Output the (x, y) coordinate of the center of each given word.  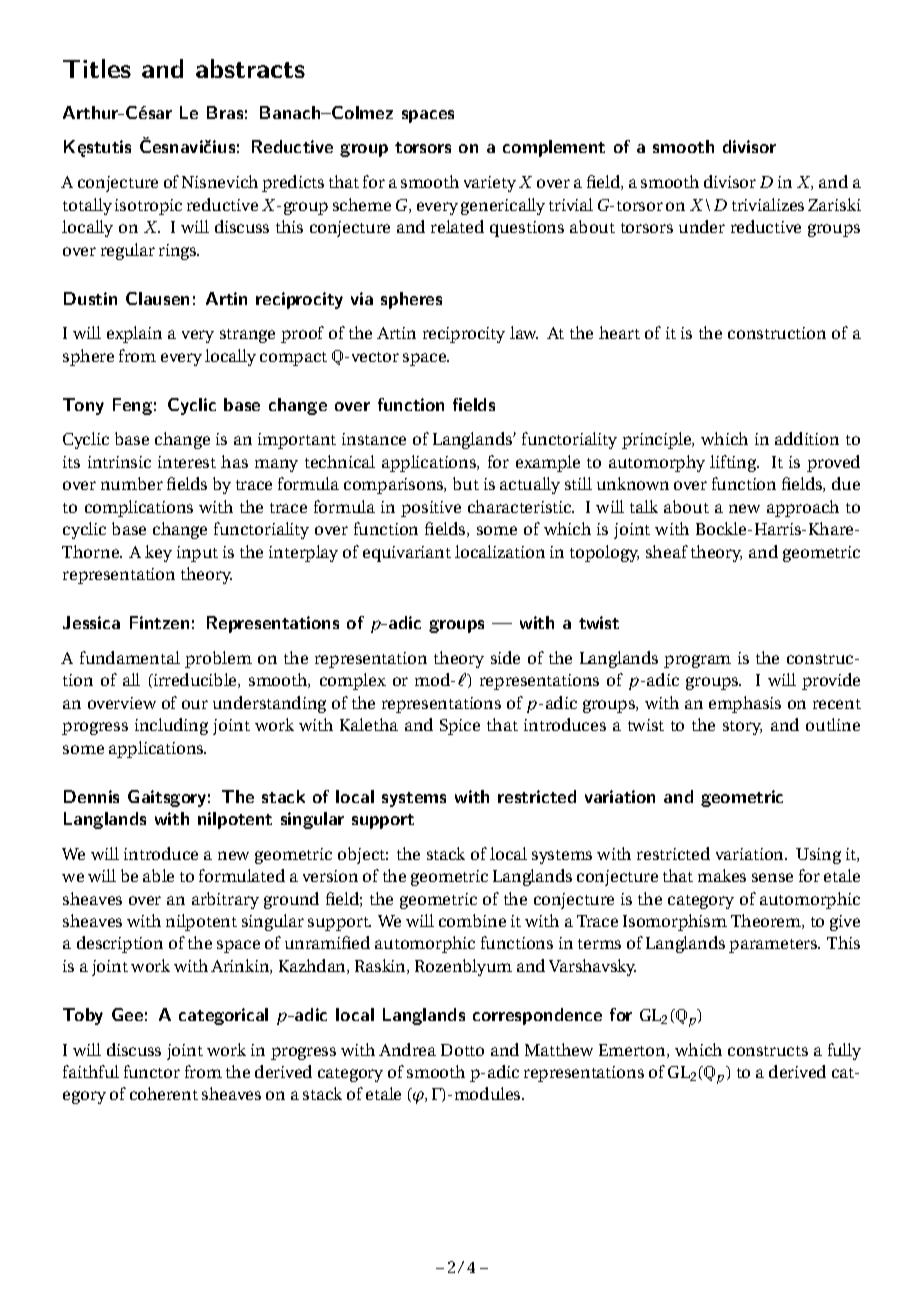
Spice (460, 727)
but (466, 483)
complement (554, 148)
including (171, 726)
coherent (164, 1093)
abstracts (250, 68)
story (742, 728)
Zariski (834, 204)
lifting (734, 463)
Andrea (407, 1049)
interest (187, 462)
